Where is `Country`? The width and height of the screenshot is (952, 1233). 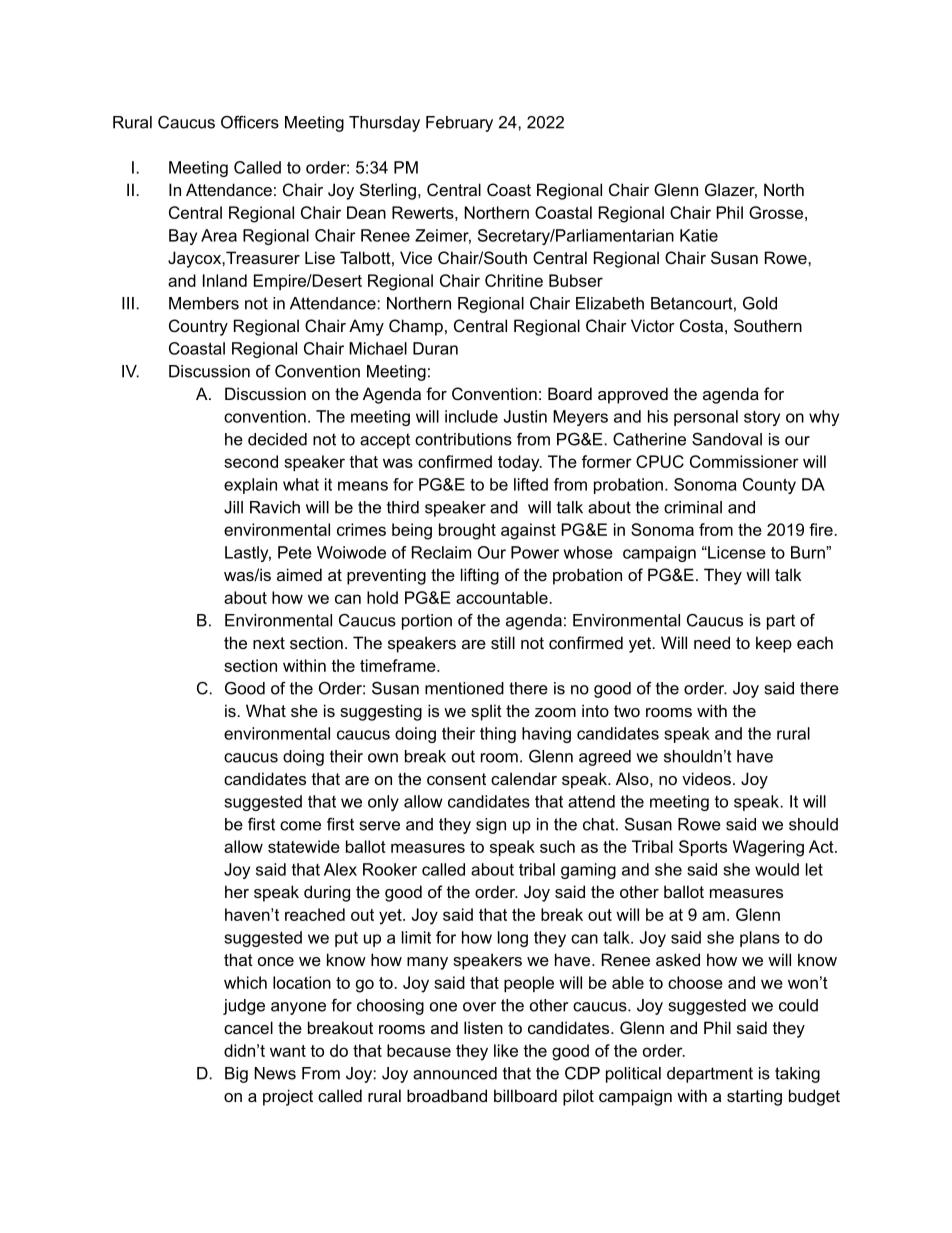 Country is located at coordinates (198, 327).
